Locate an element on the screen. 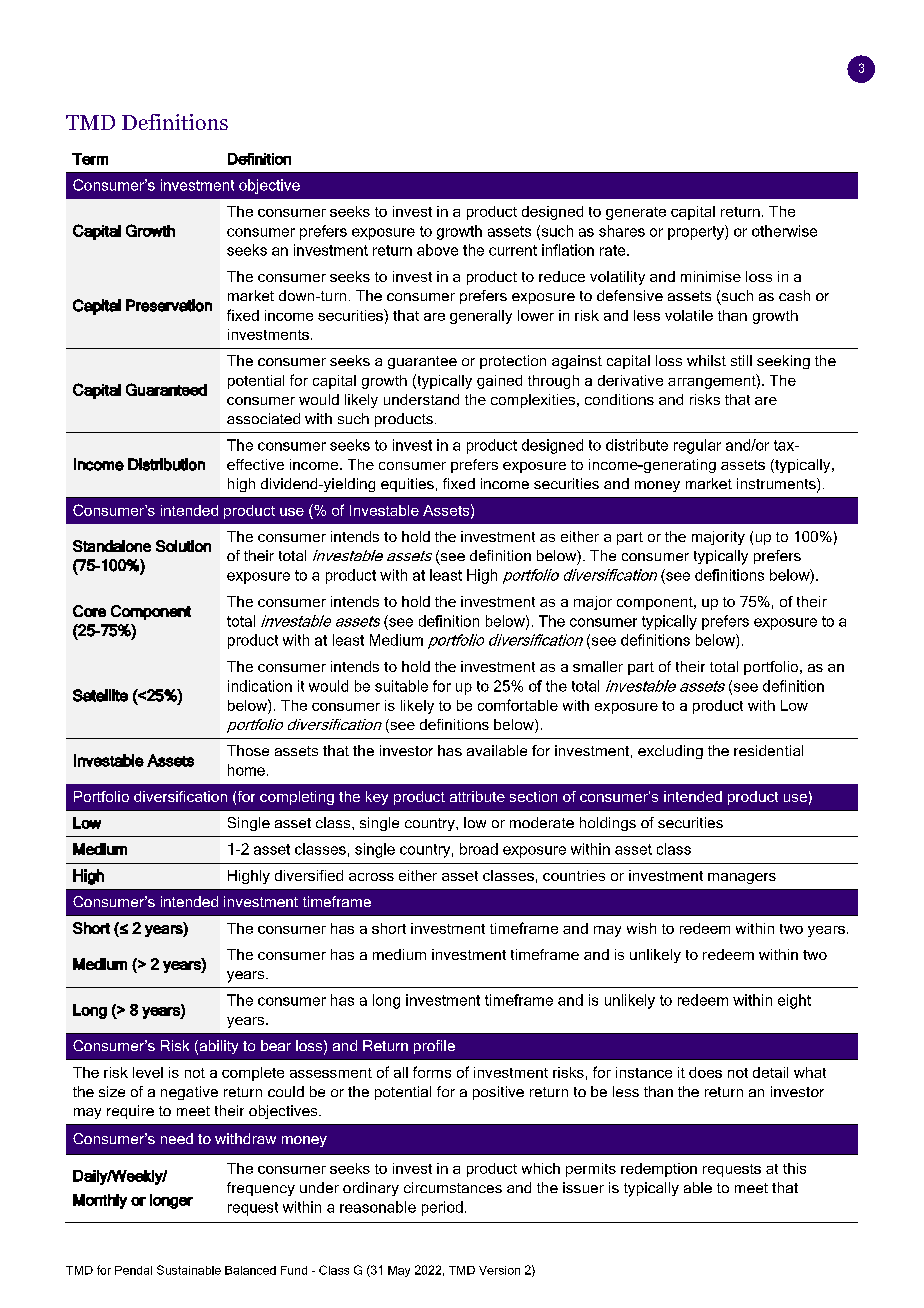  property is located at coordinates (697, 232).
